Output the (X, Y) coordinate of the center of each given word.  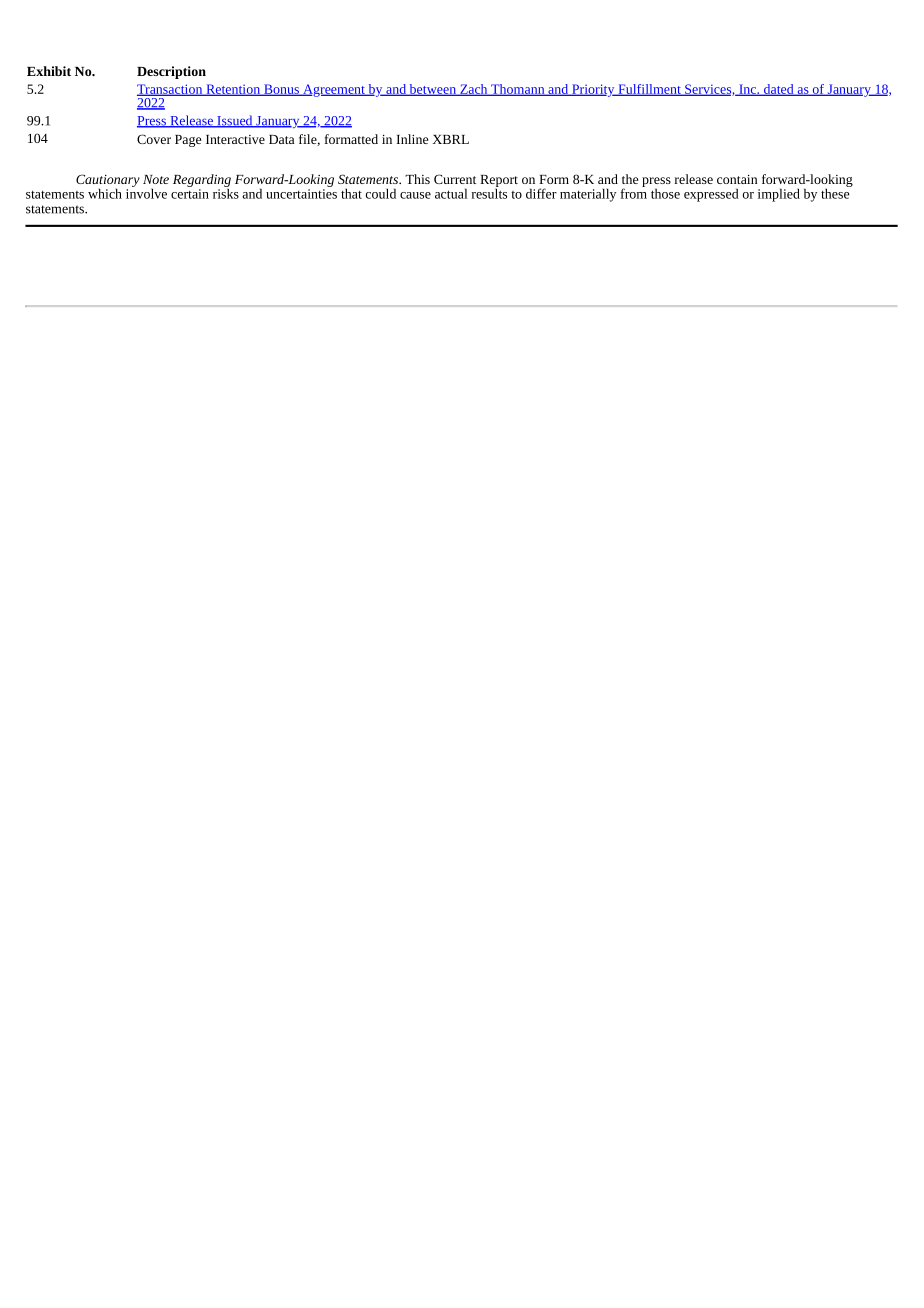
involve (146, 192)
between (432, 90)
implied (779, 195)
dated (779, 90)
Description (171, 72)
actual (451, 193)
